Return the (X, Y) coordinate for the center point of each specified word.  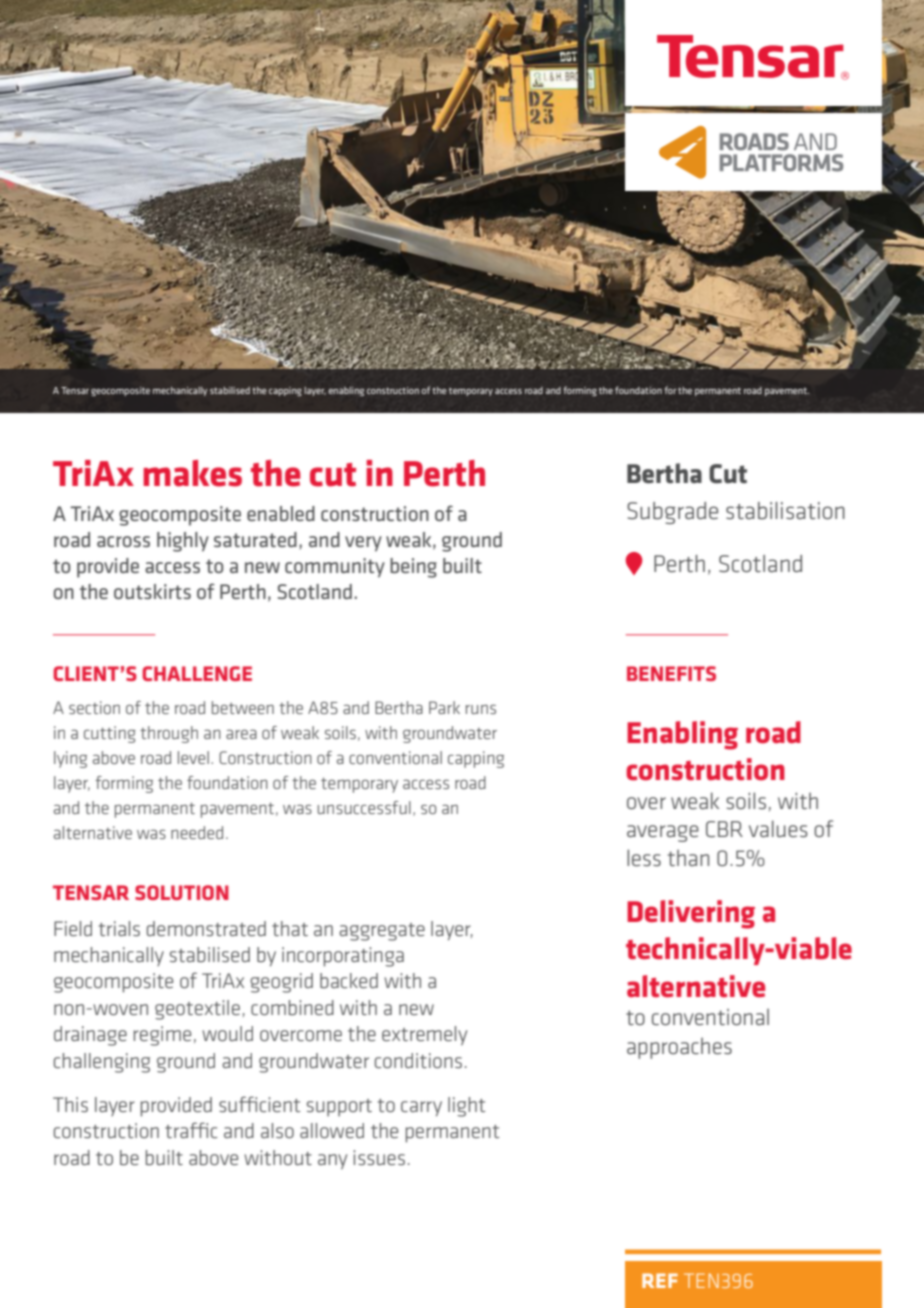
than (688, 857)
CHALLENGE (197, 673)
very (363, 544)
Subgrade (672, 513)
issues (379, 1157)
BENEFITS (671, 673)
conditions (418, 1060)
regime (162, 1036)
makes (192, 473)
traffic (191, 1130)
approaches (679, 1048)
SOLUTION (182, 892)
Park (444, 707)
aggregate (382, 932)
